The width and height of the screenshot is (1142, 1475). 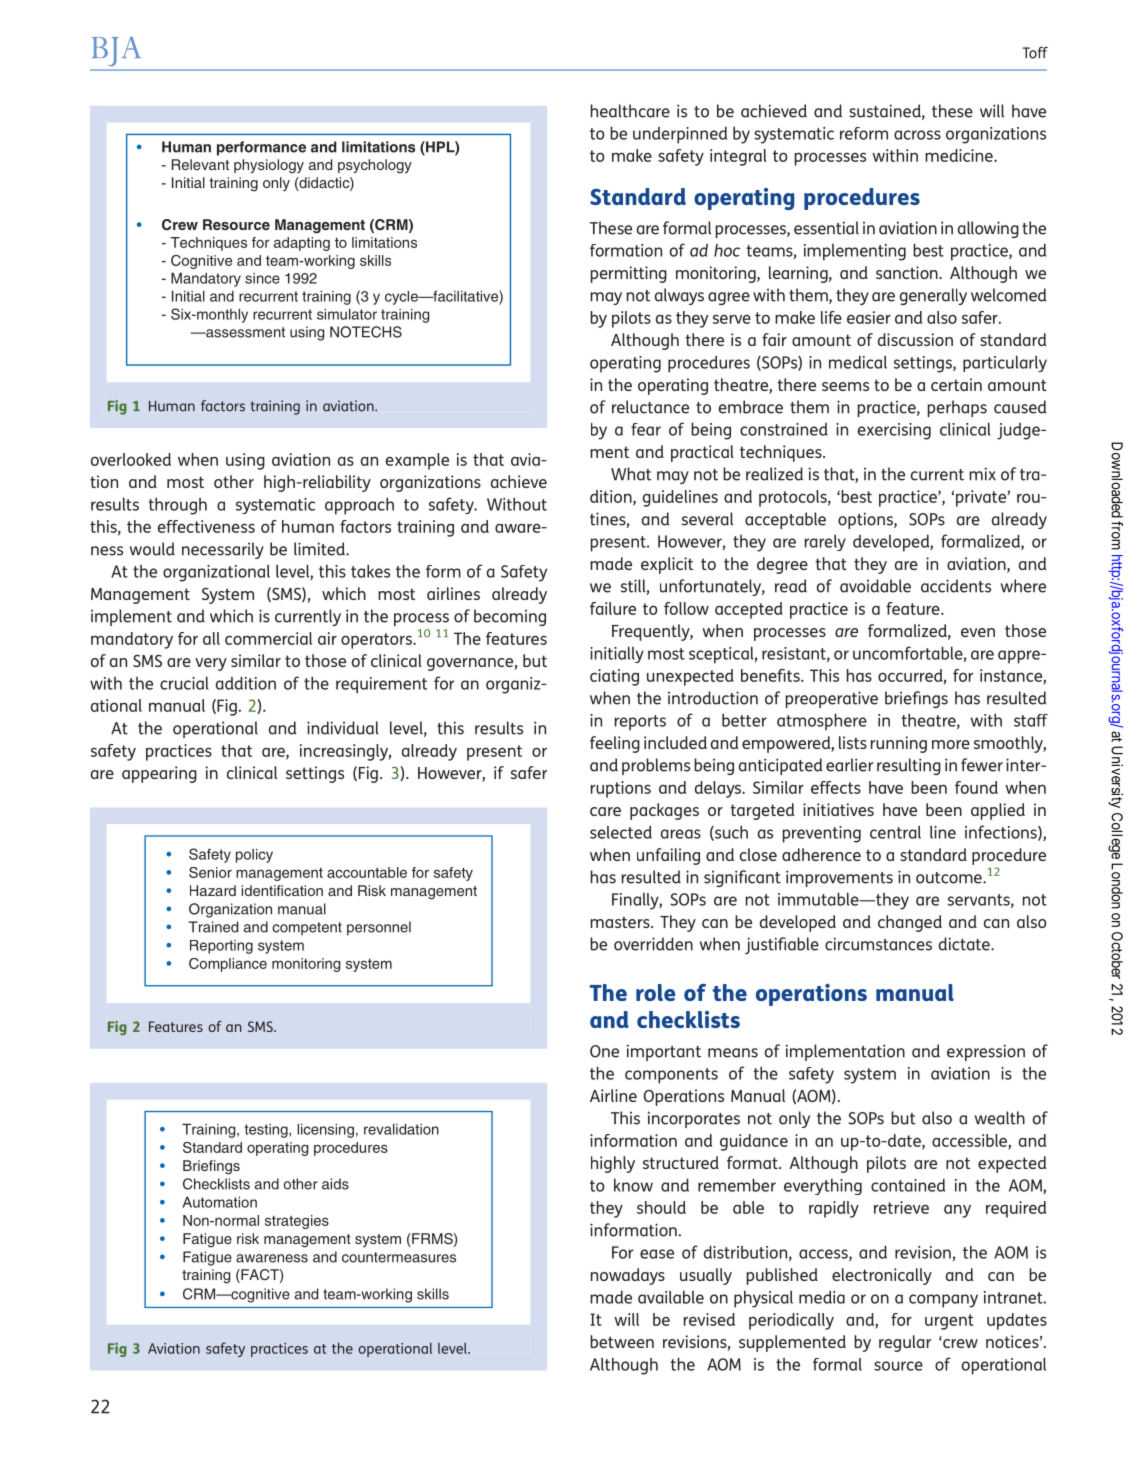 I want to click on underpinned, so click(x=680, y=135).
